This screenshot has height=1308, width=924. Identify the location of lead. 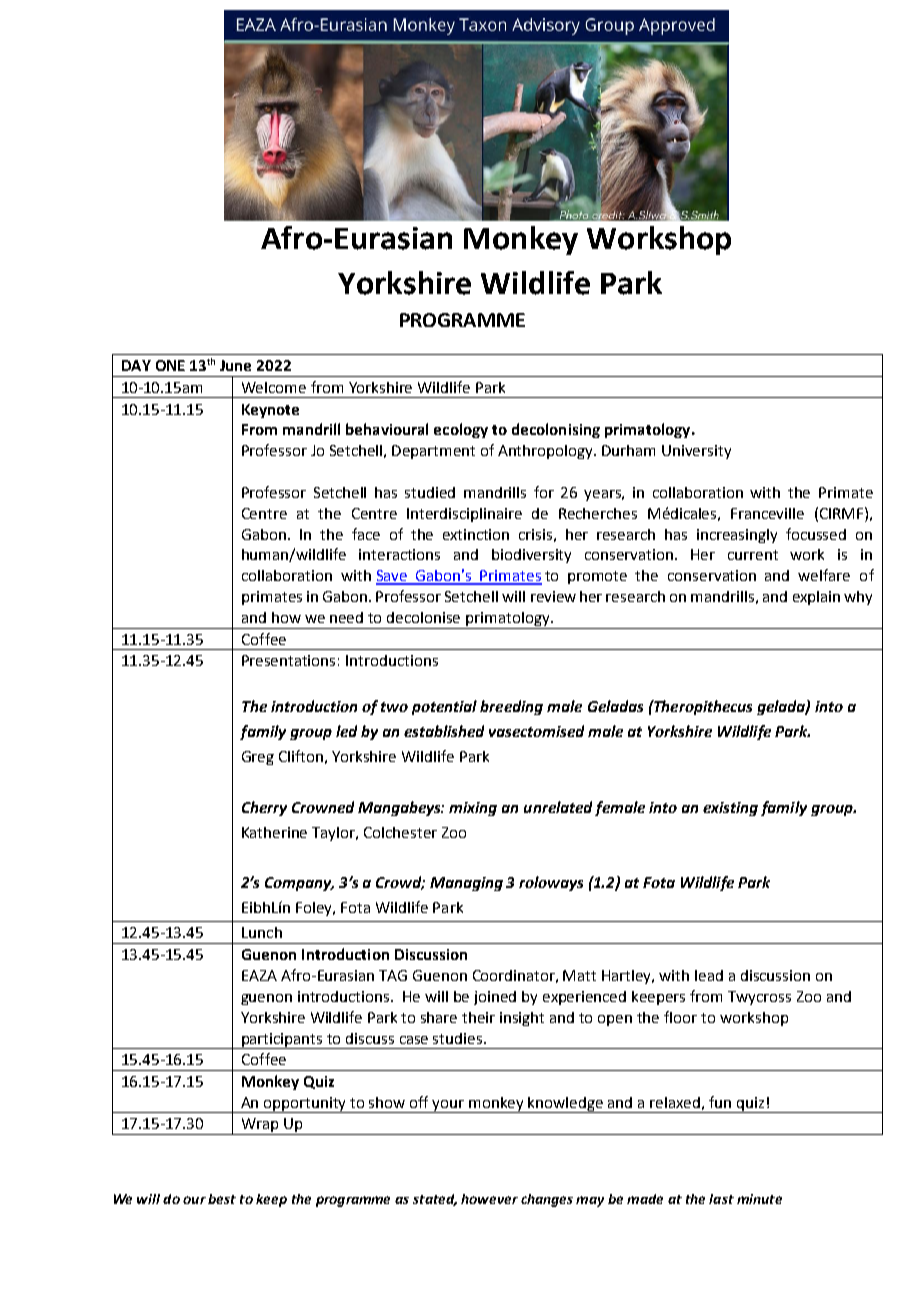
(709, 975).
